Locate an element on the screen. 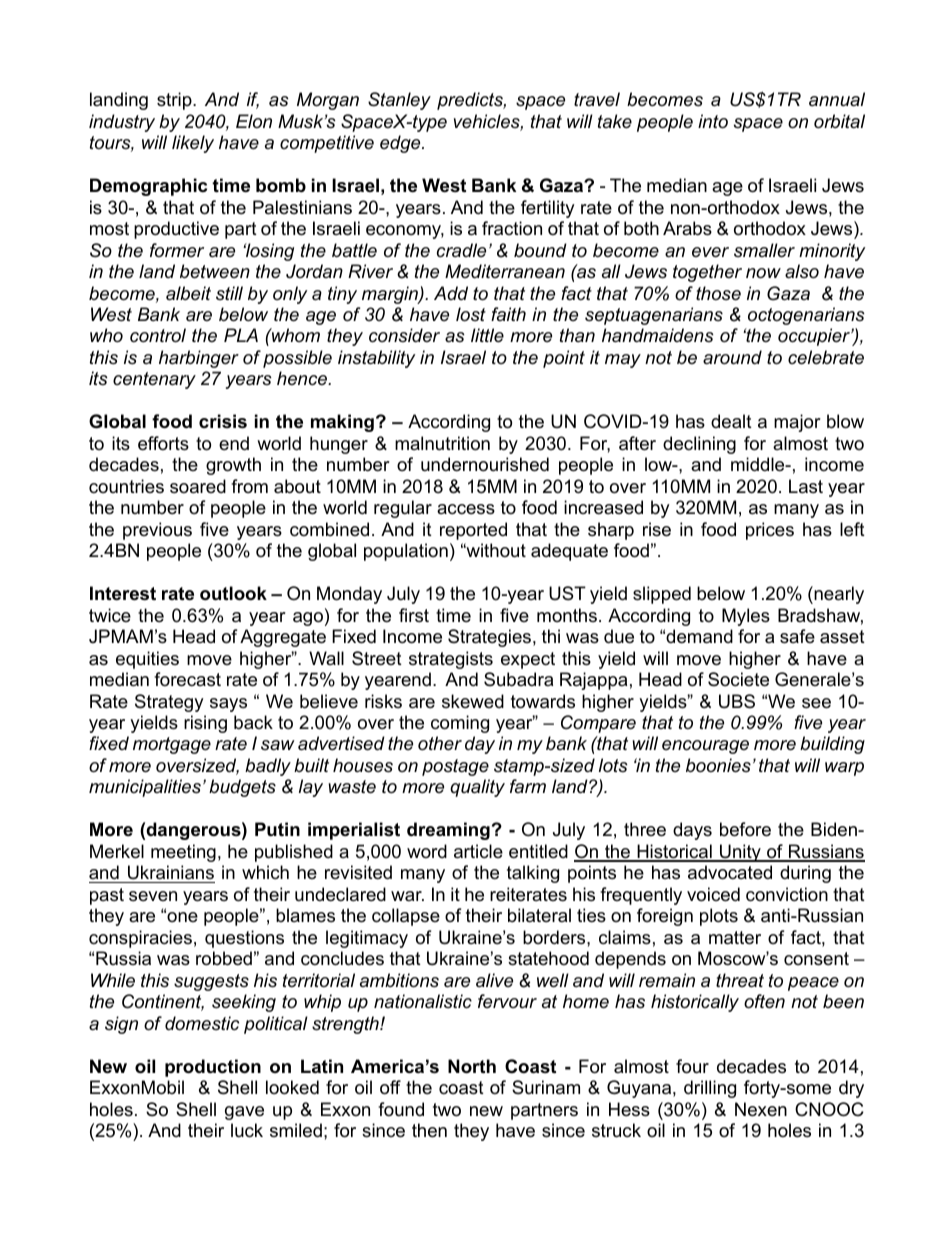 This screenshot has height=1233, width=952. into is located at coordinates (713, 121).
